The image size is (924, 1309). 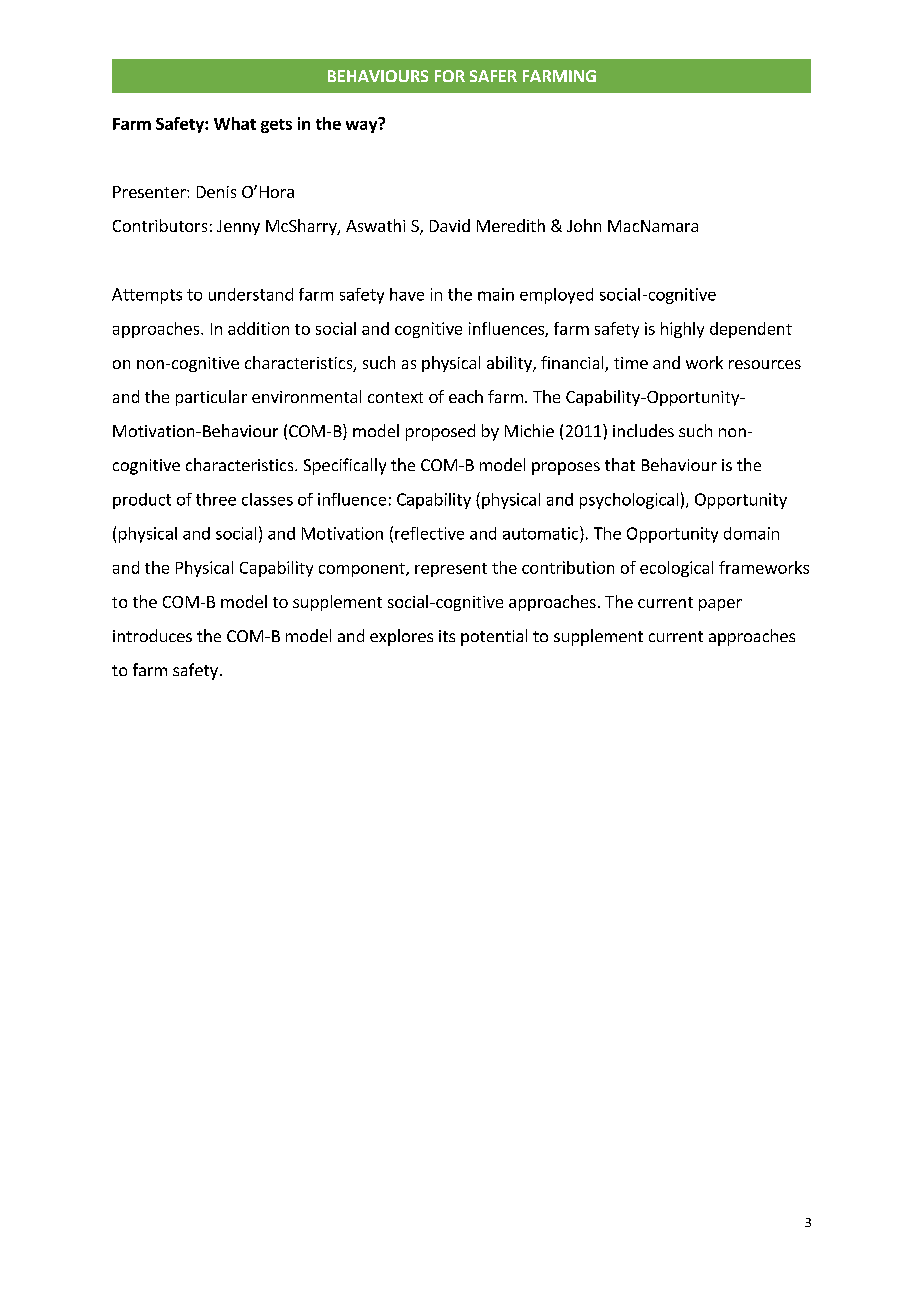 What do you see at coordinates (450, 76) in the screenshot?
I see `FOR` at bounding box center [450, 76].
